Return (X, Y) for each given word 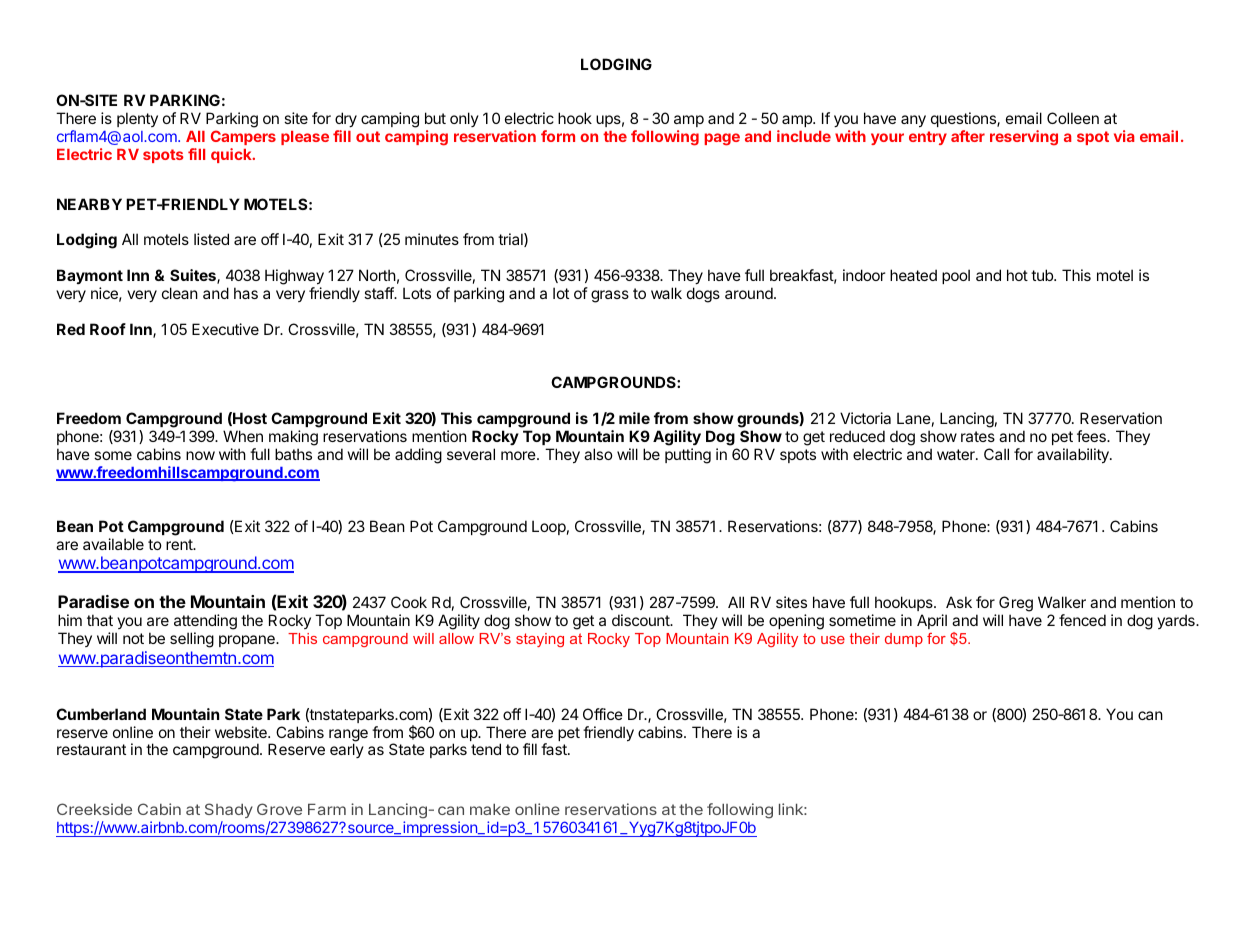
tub (1043, 275)
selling (192, 640)
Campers (243, 137)
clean (180, 293)
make (490, 809)
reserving (1024, 138)
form (558, 136)
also (598, 454)
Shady (229, 812)
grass (610, 296)
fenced (1082, 620)
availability (1074, 456)
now (200, 455)
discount (642, 620)
